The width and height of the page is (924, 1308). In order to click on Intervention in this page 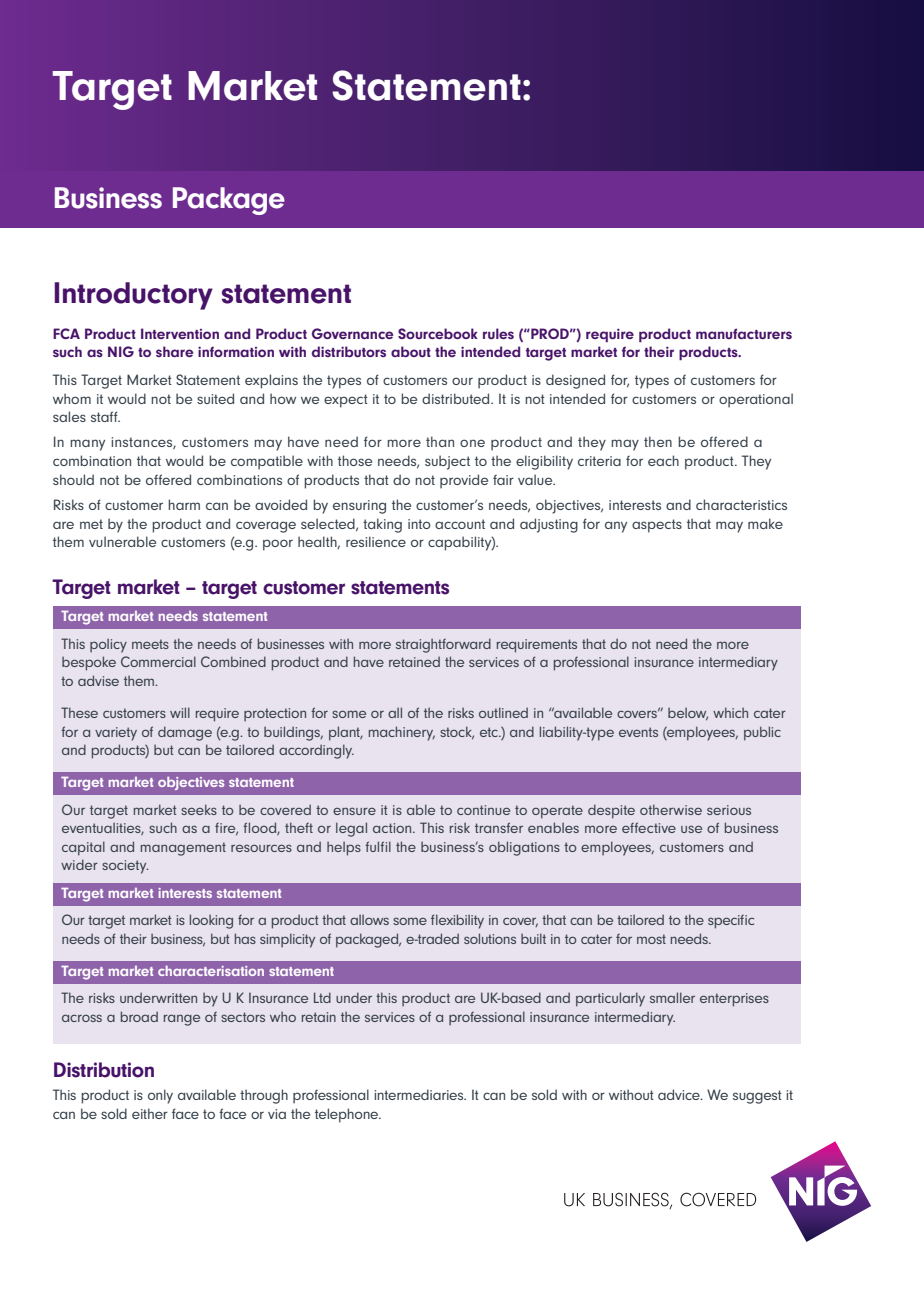, I will do `click(180, 333)`.
